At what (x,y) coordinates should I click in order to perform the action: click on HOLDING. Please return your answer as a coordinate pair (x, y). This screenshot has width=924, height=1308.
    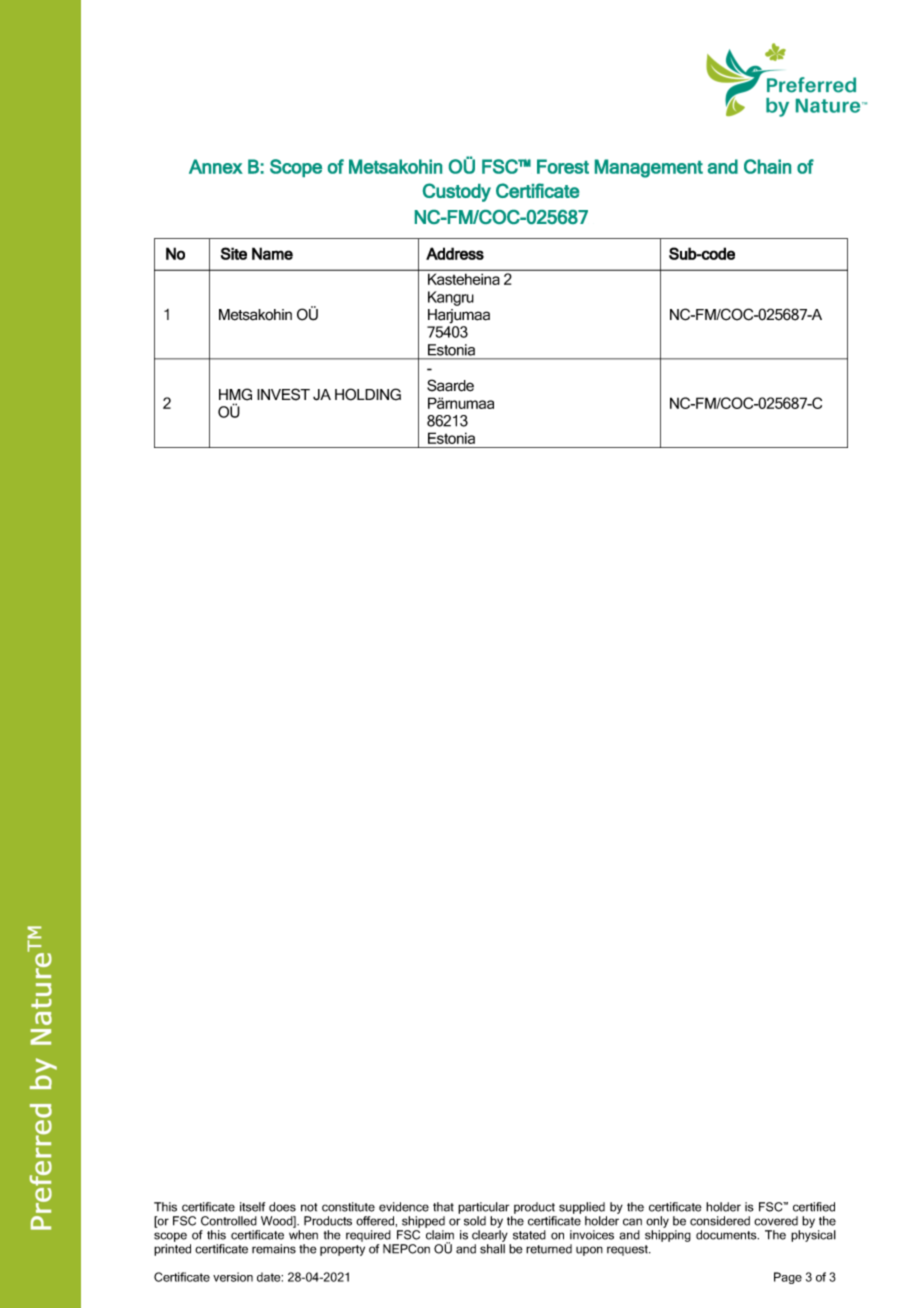
    Looking at the image, I should click on (368, 394).
